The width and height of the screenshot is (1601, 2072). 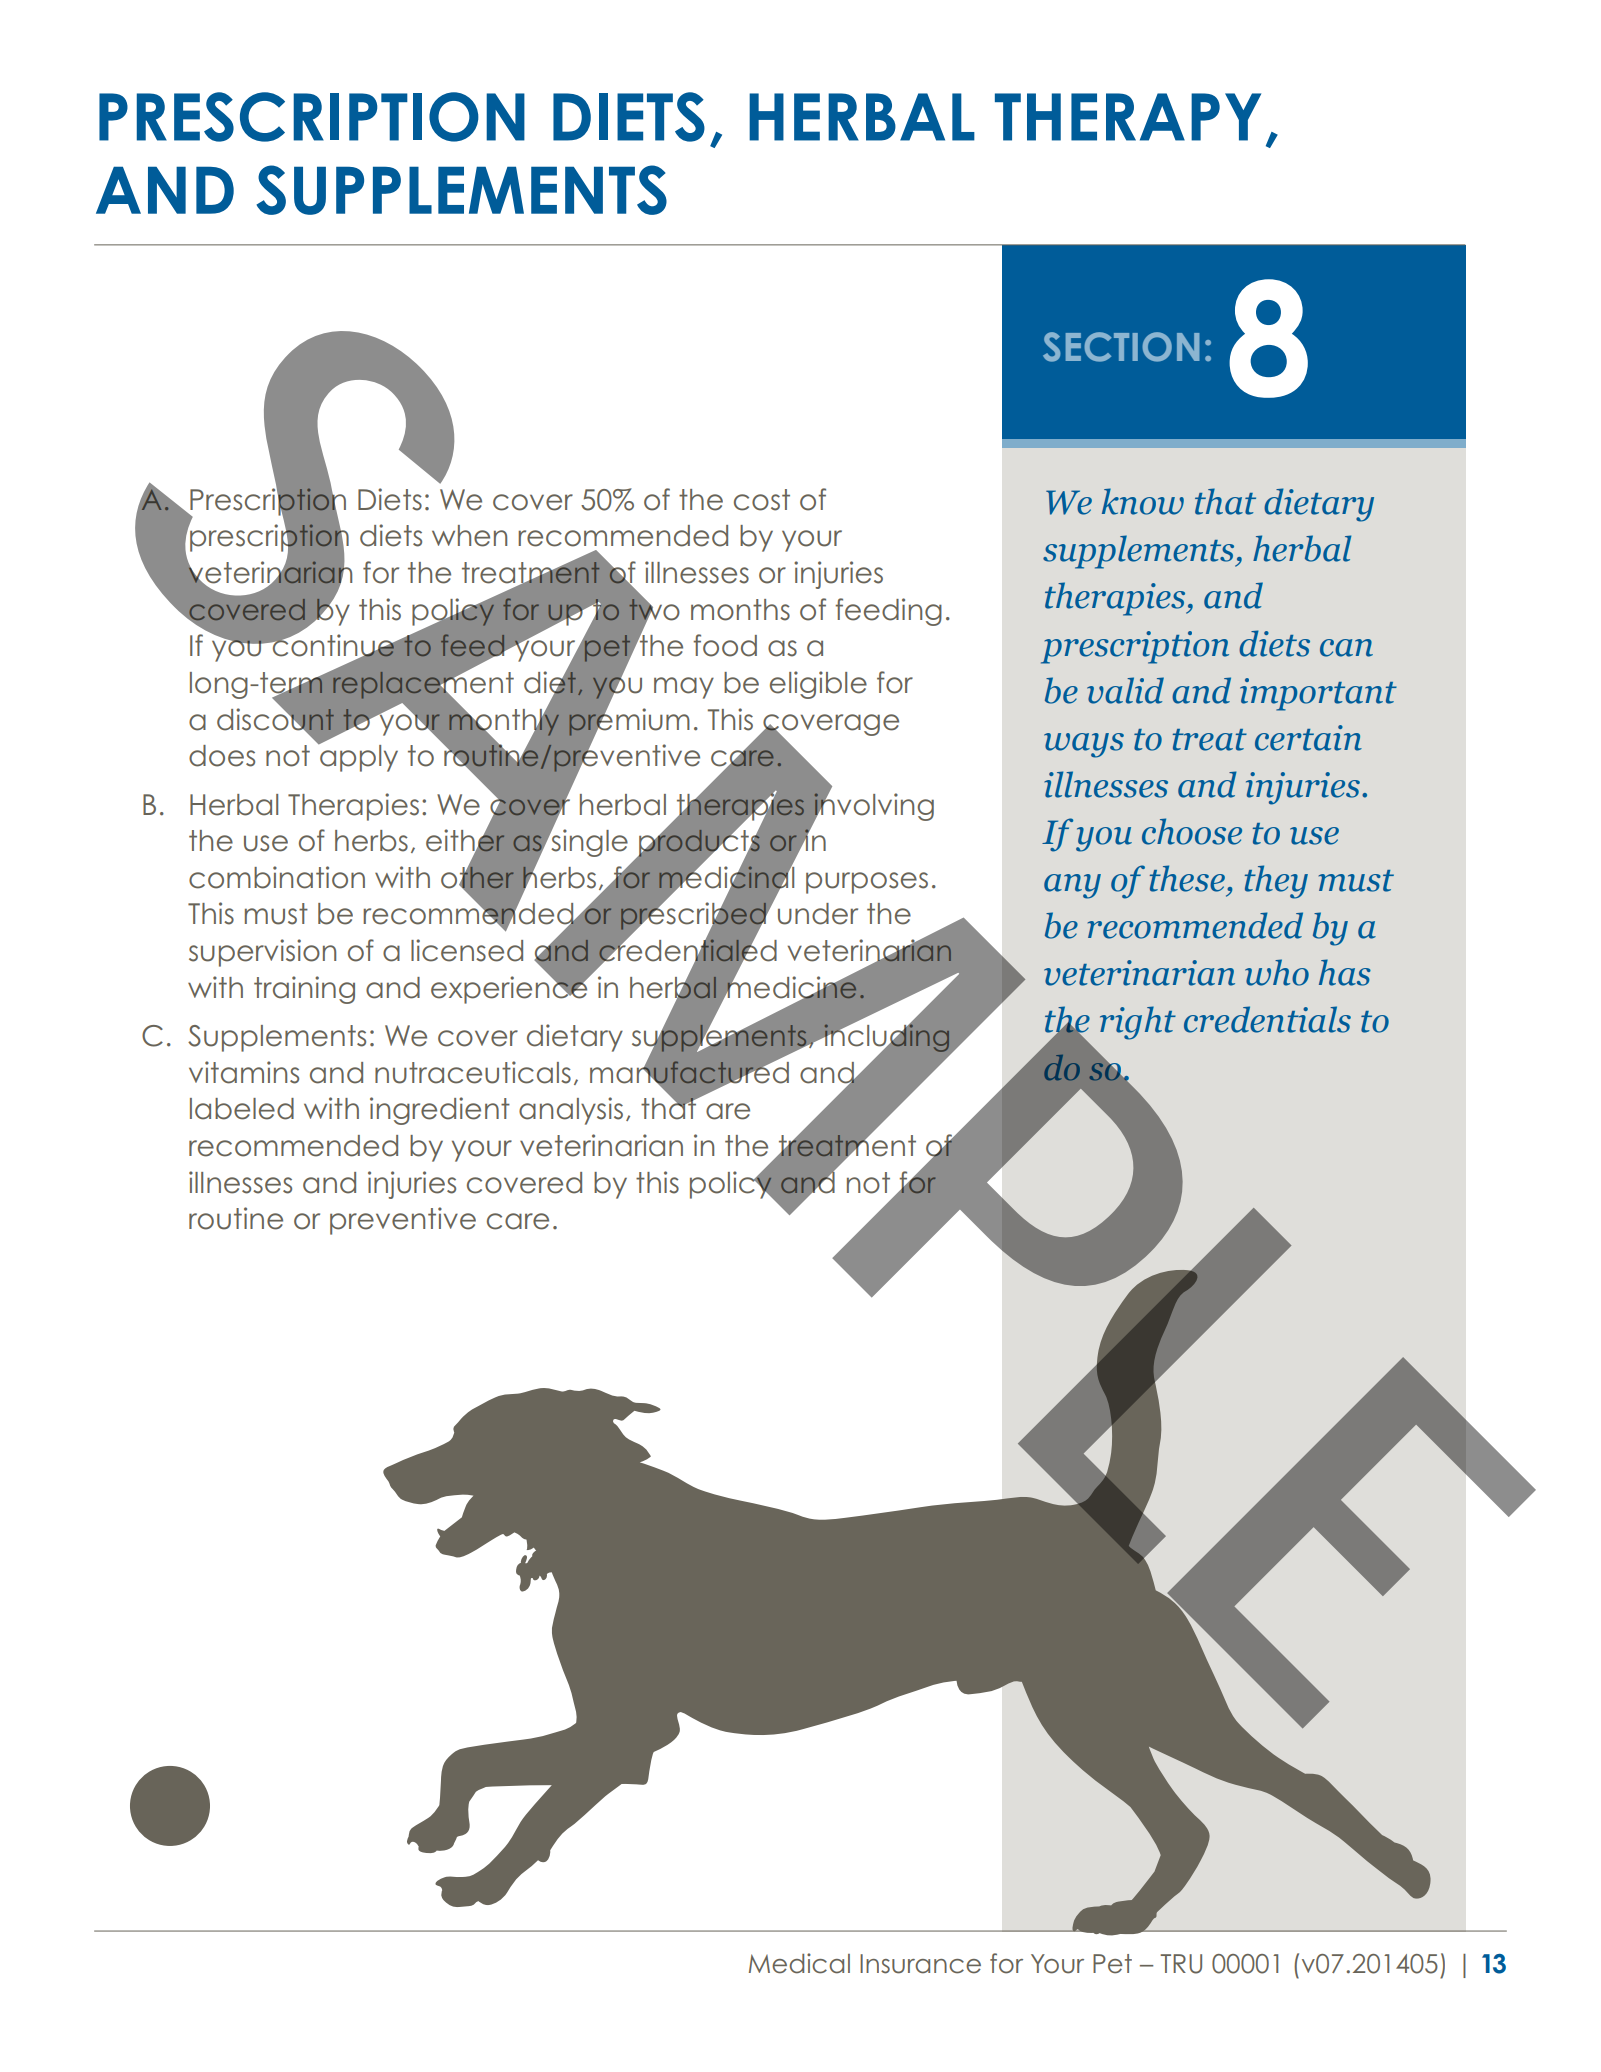 I want to click on when, so click(x=469, y=536).
